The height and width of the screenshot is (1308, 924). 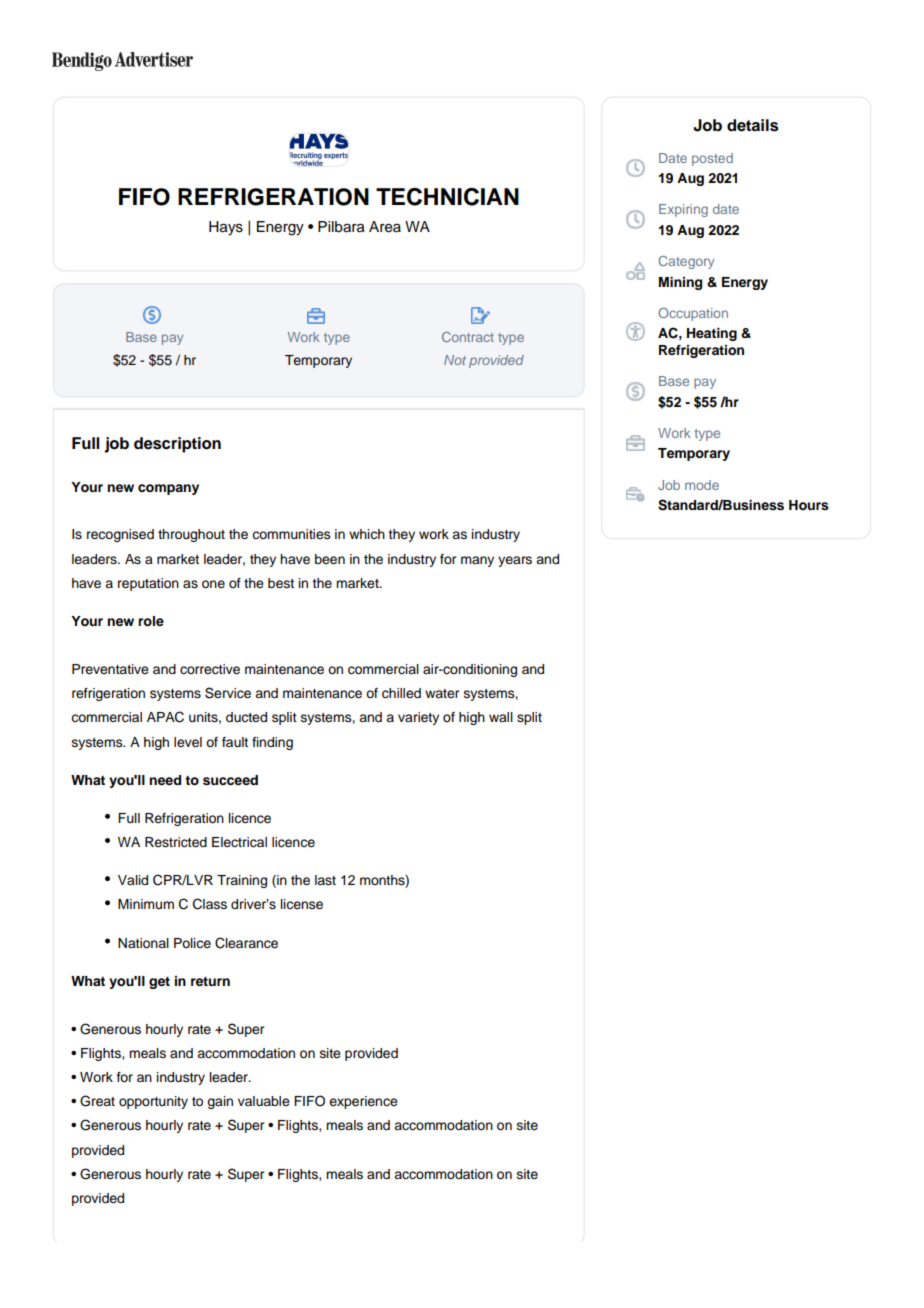 I want to click on description, so click(x=177, y=445).
